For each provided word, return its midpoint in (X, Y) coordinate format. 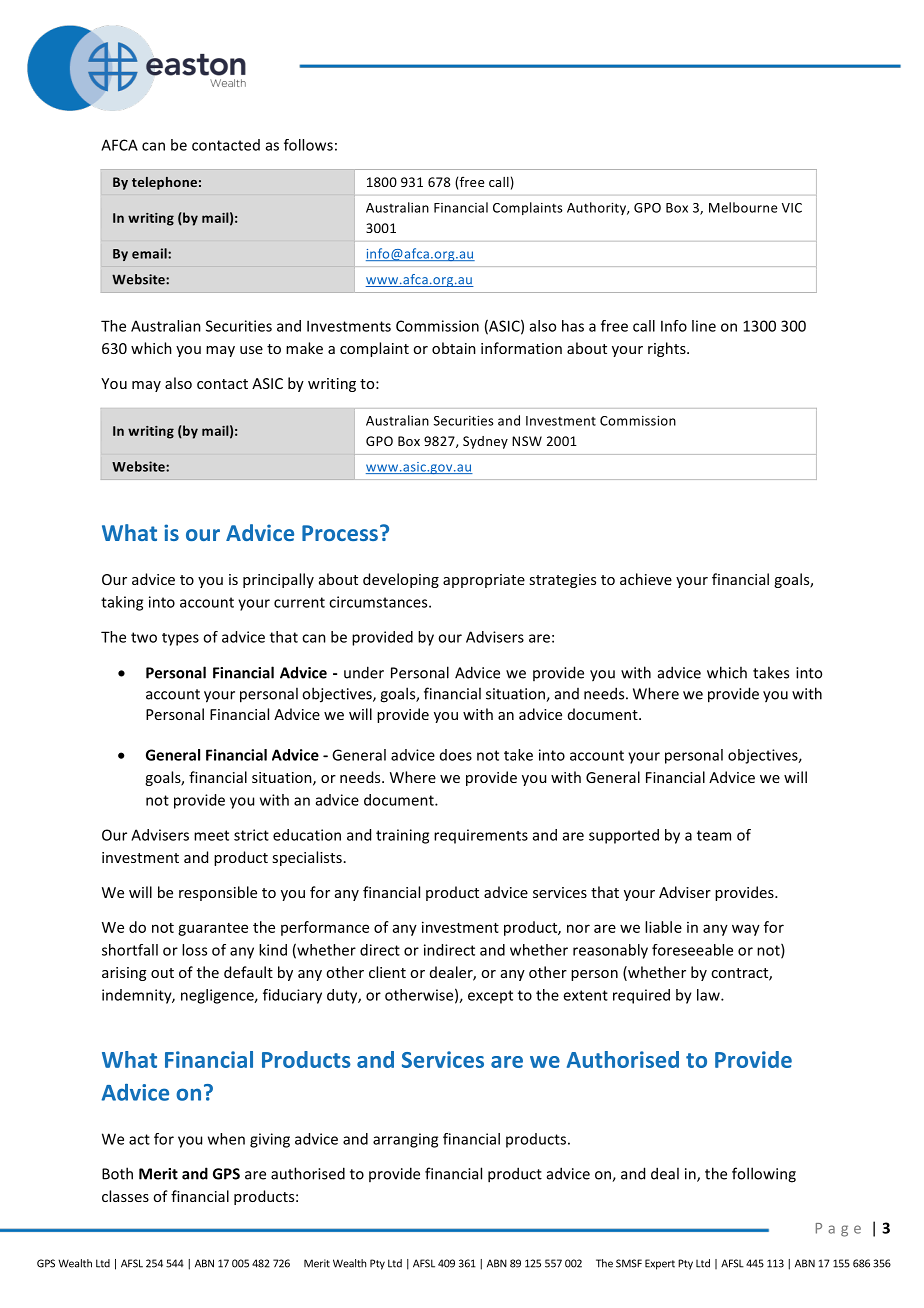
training (402, 836)
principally (278, 580)
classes (125, 1196)
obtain (454, 348)
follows (308, 145)
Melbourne (743, 207)
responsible (218, 893)
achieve (646, 579)
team (714, 835)
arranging (405, 1140)
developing (401, 580)
